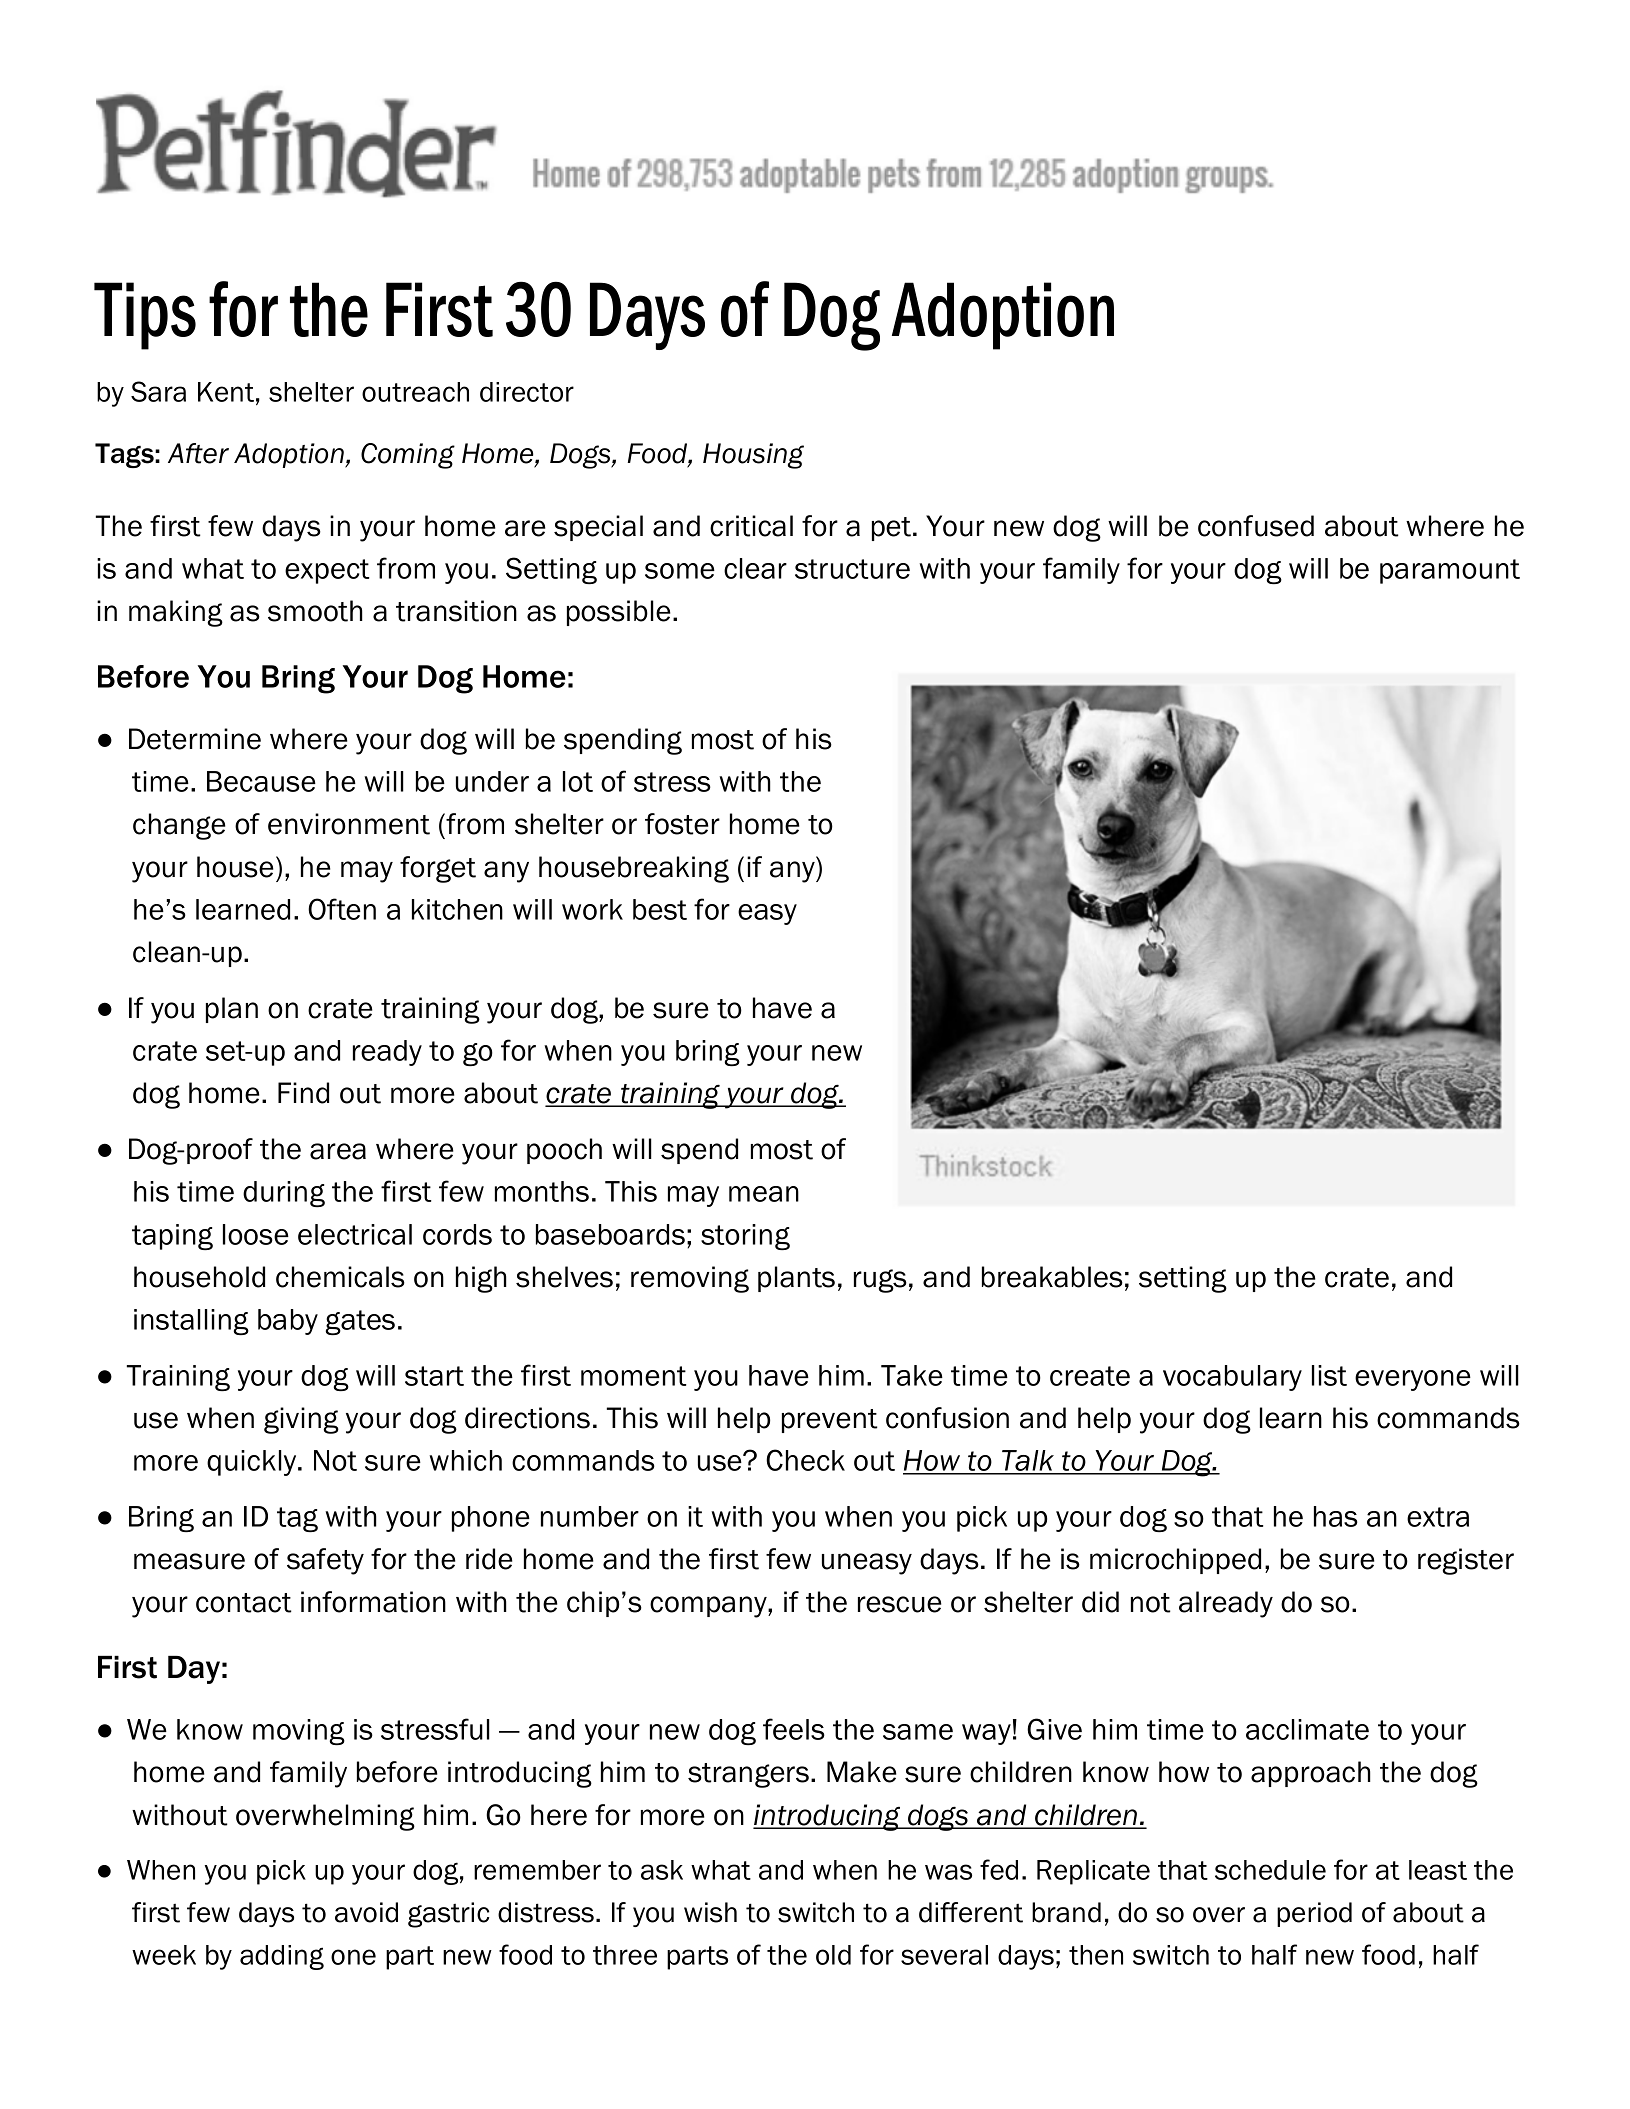  What do you see at coordinates (830, 1421) in the page?
I see `prevent` at bounding box center [830, 1421].
